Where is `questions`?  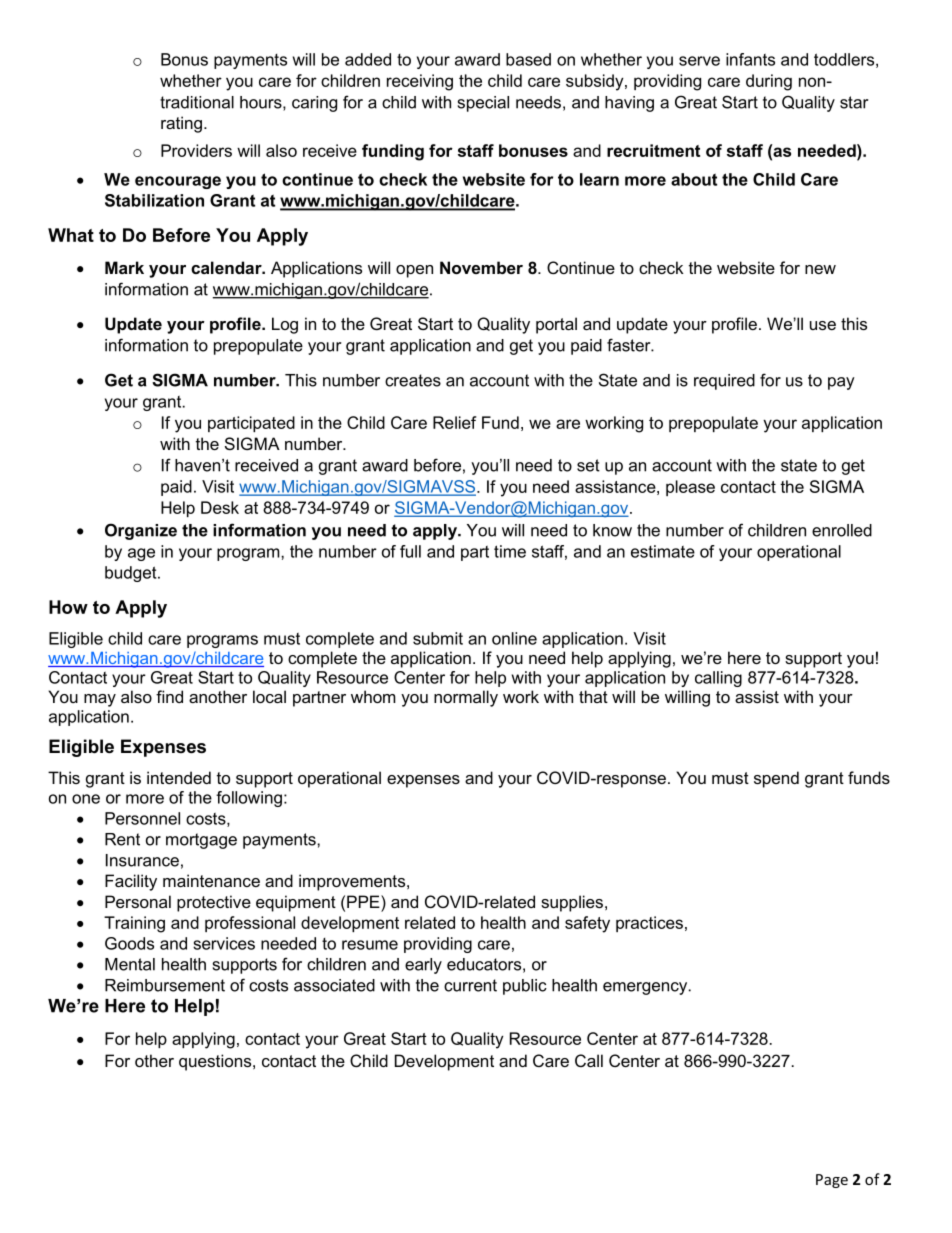
questions is located at coordinates (216, 1062).
